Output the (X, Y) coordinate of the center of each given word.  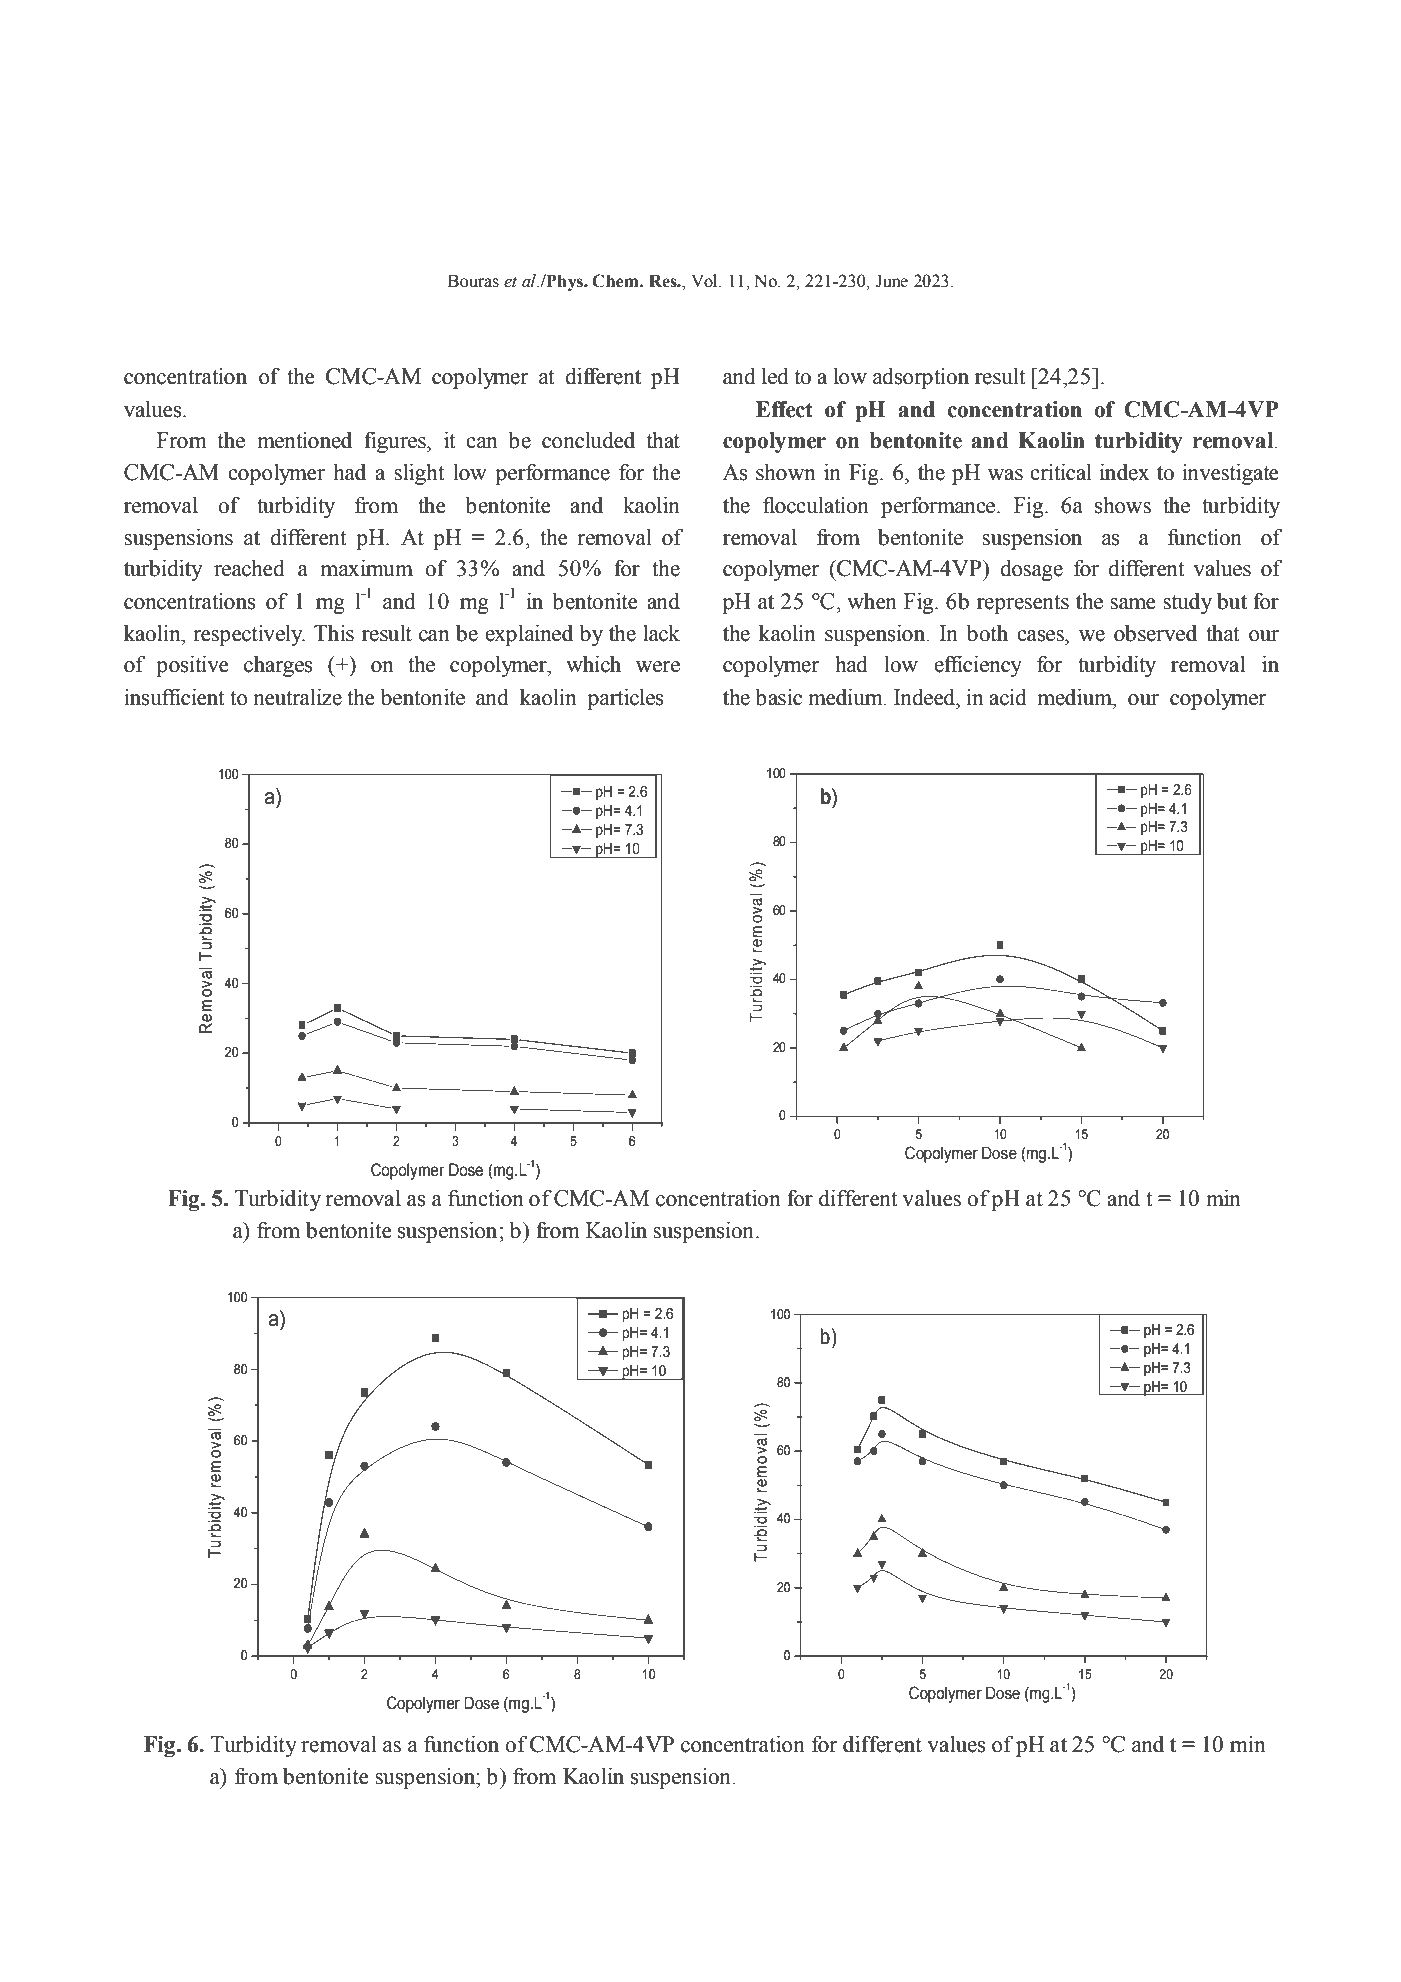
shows (1123, 505)
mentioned (304, 440)
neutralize (297, 697)
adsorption (921, 378)
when (872, 601)
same (1133, 604)
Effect (784, 409)
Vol (705, 281)
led (775, 376)
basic (778, 697)
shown (786, 472)
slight (419, 474)
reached (249, 568)
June (891, 281)
